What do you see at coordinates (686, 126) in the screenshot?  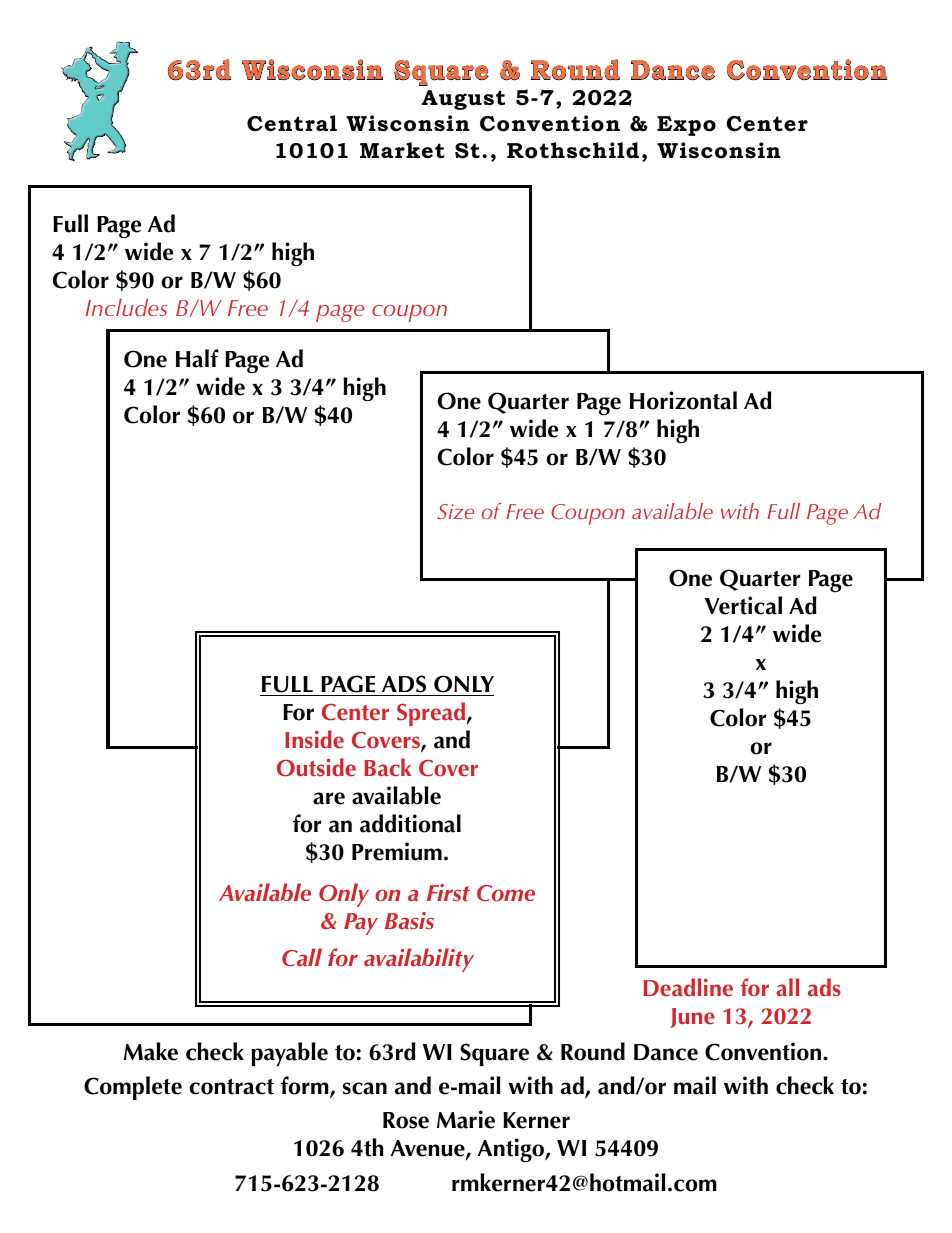 I see `Expo` at bounding box center [686, 126].
